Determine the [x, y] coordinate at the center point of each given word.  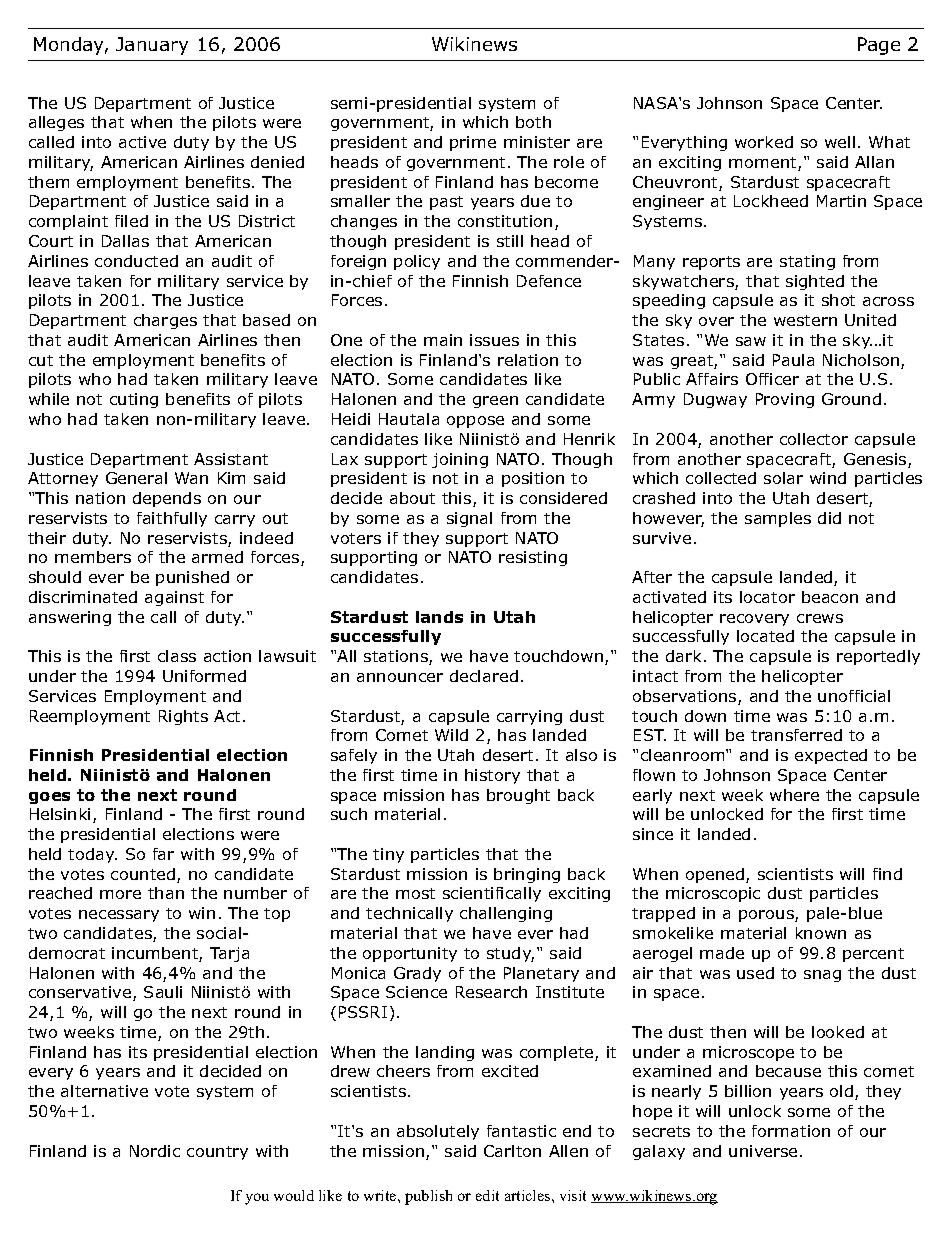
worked [764, 142]
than [166, 893]
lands [439, 617]
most [415, 893]
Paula [793, 360]
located [765, 636]
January [152, 46]
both [533, 122]
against [174, 598]
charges [165, 321]
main [443, 340]
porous [767, 916]
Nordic [155, 1151]
